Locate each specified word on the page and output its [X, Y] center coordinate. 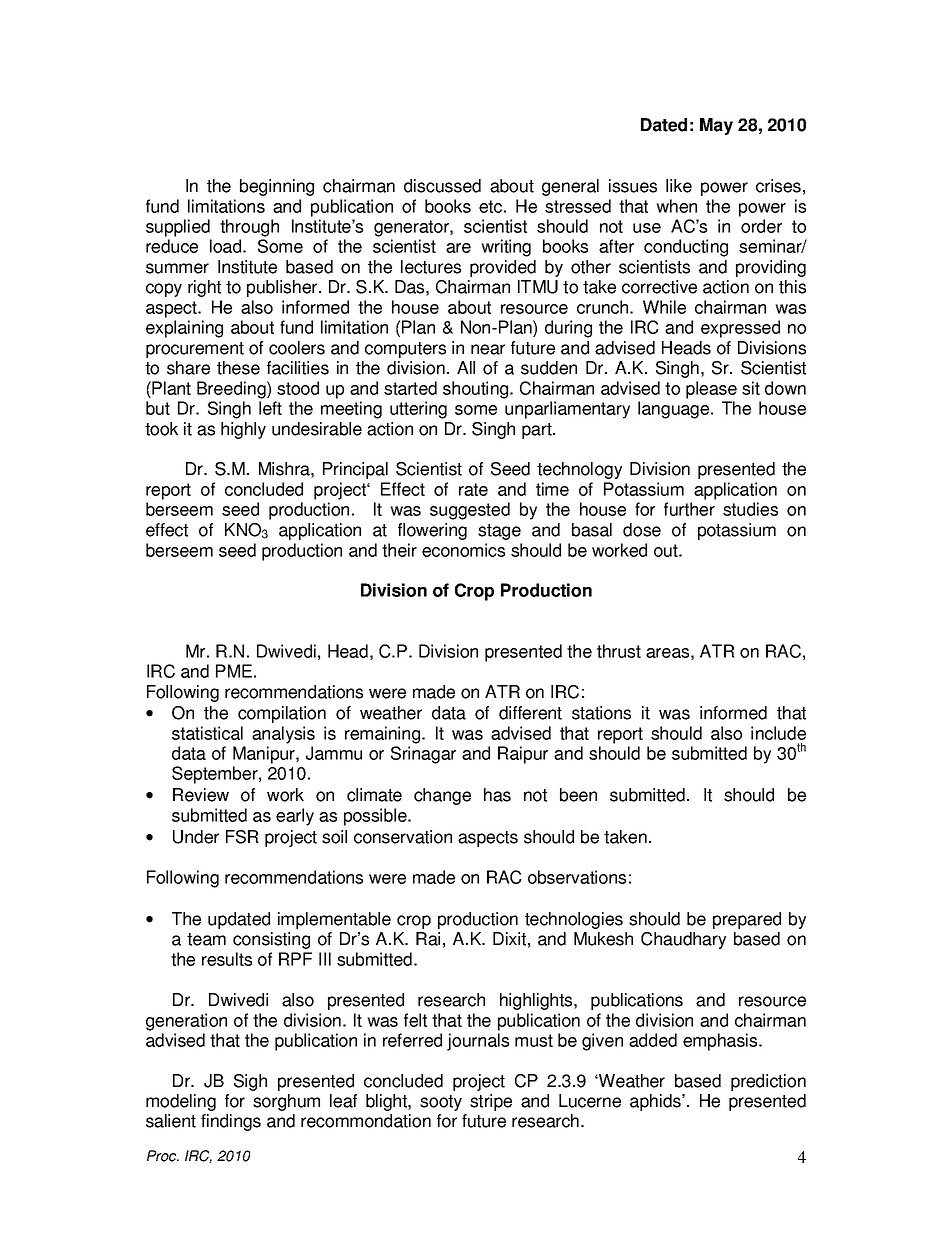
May [716, 126]
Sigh [250, 1082]
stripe [491, 1102]
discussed [442, 186]
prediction [768, 1082]
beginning [277, 187]
